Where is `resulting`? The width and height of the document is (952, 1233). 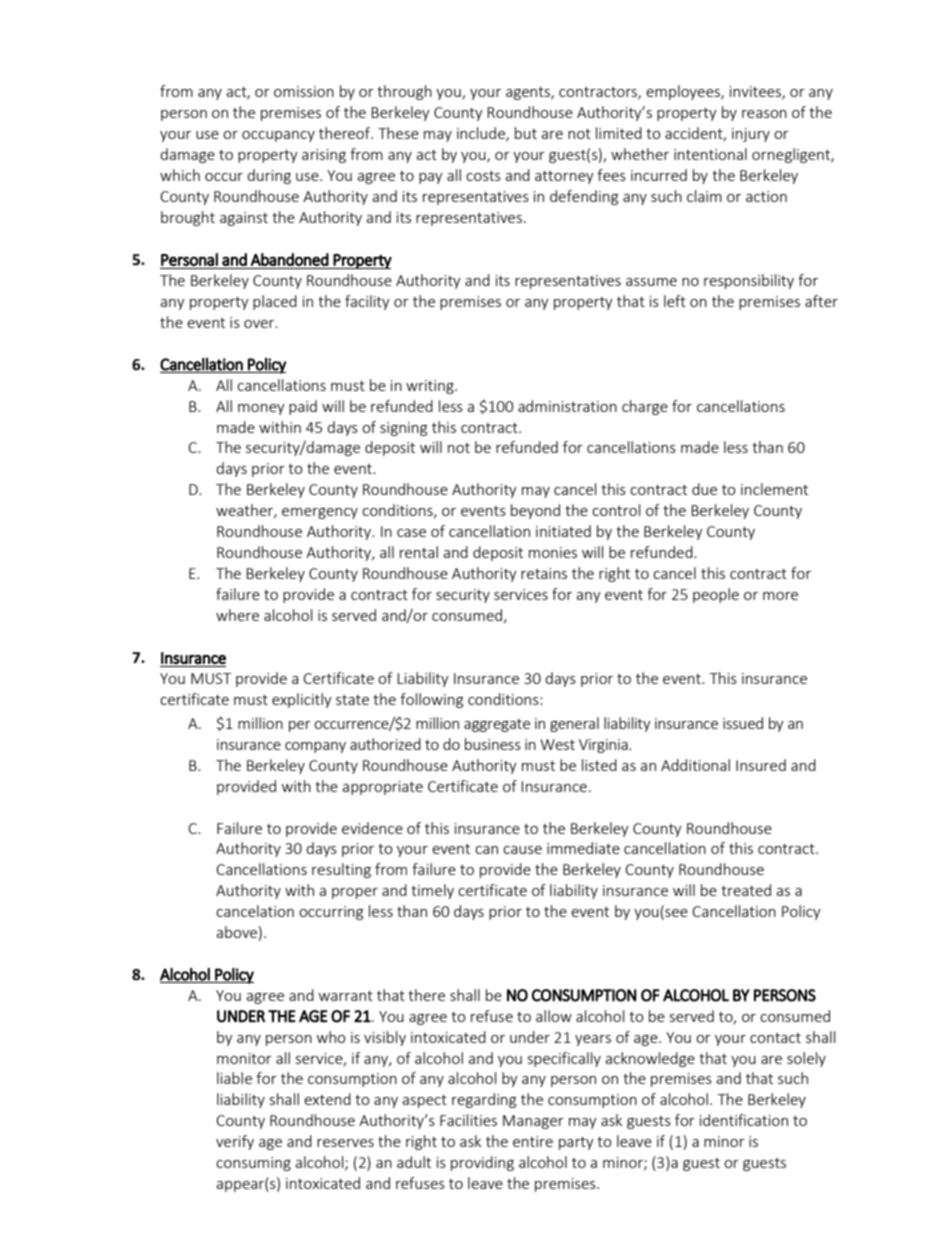
resulting is located at coordinates (341, 870).
